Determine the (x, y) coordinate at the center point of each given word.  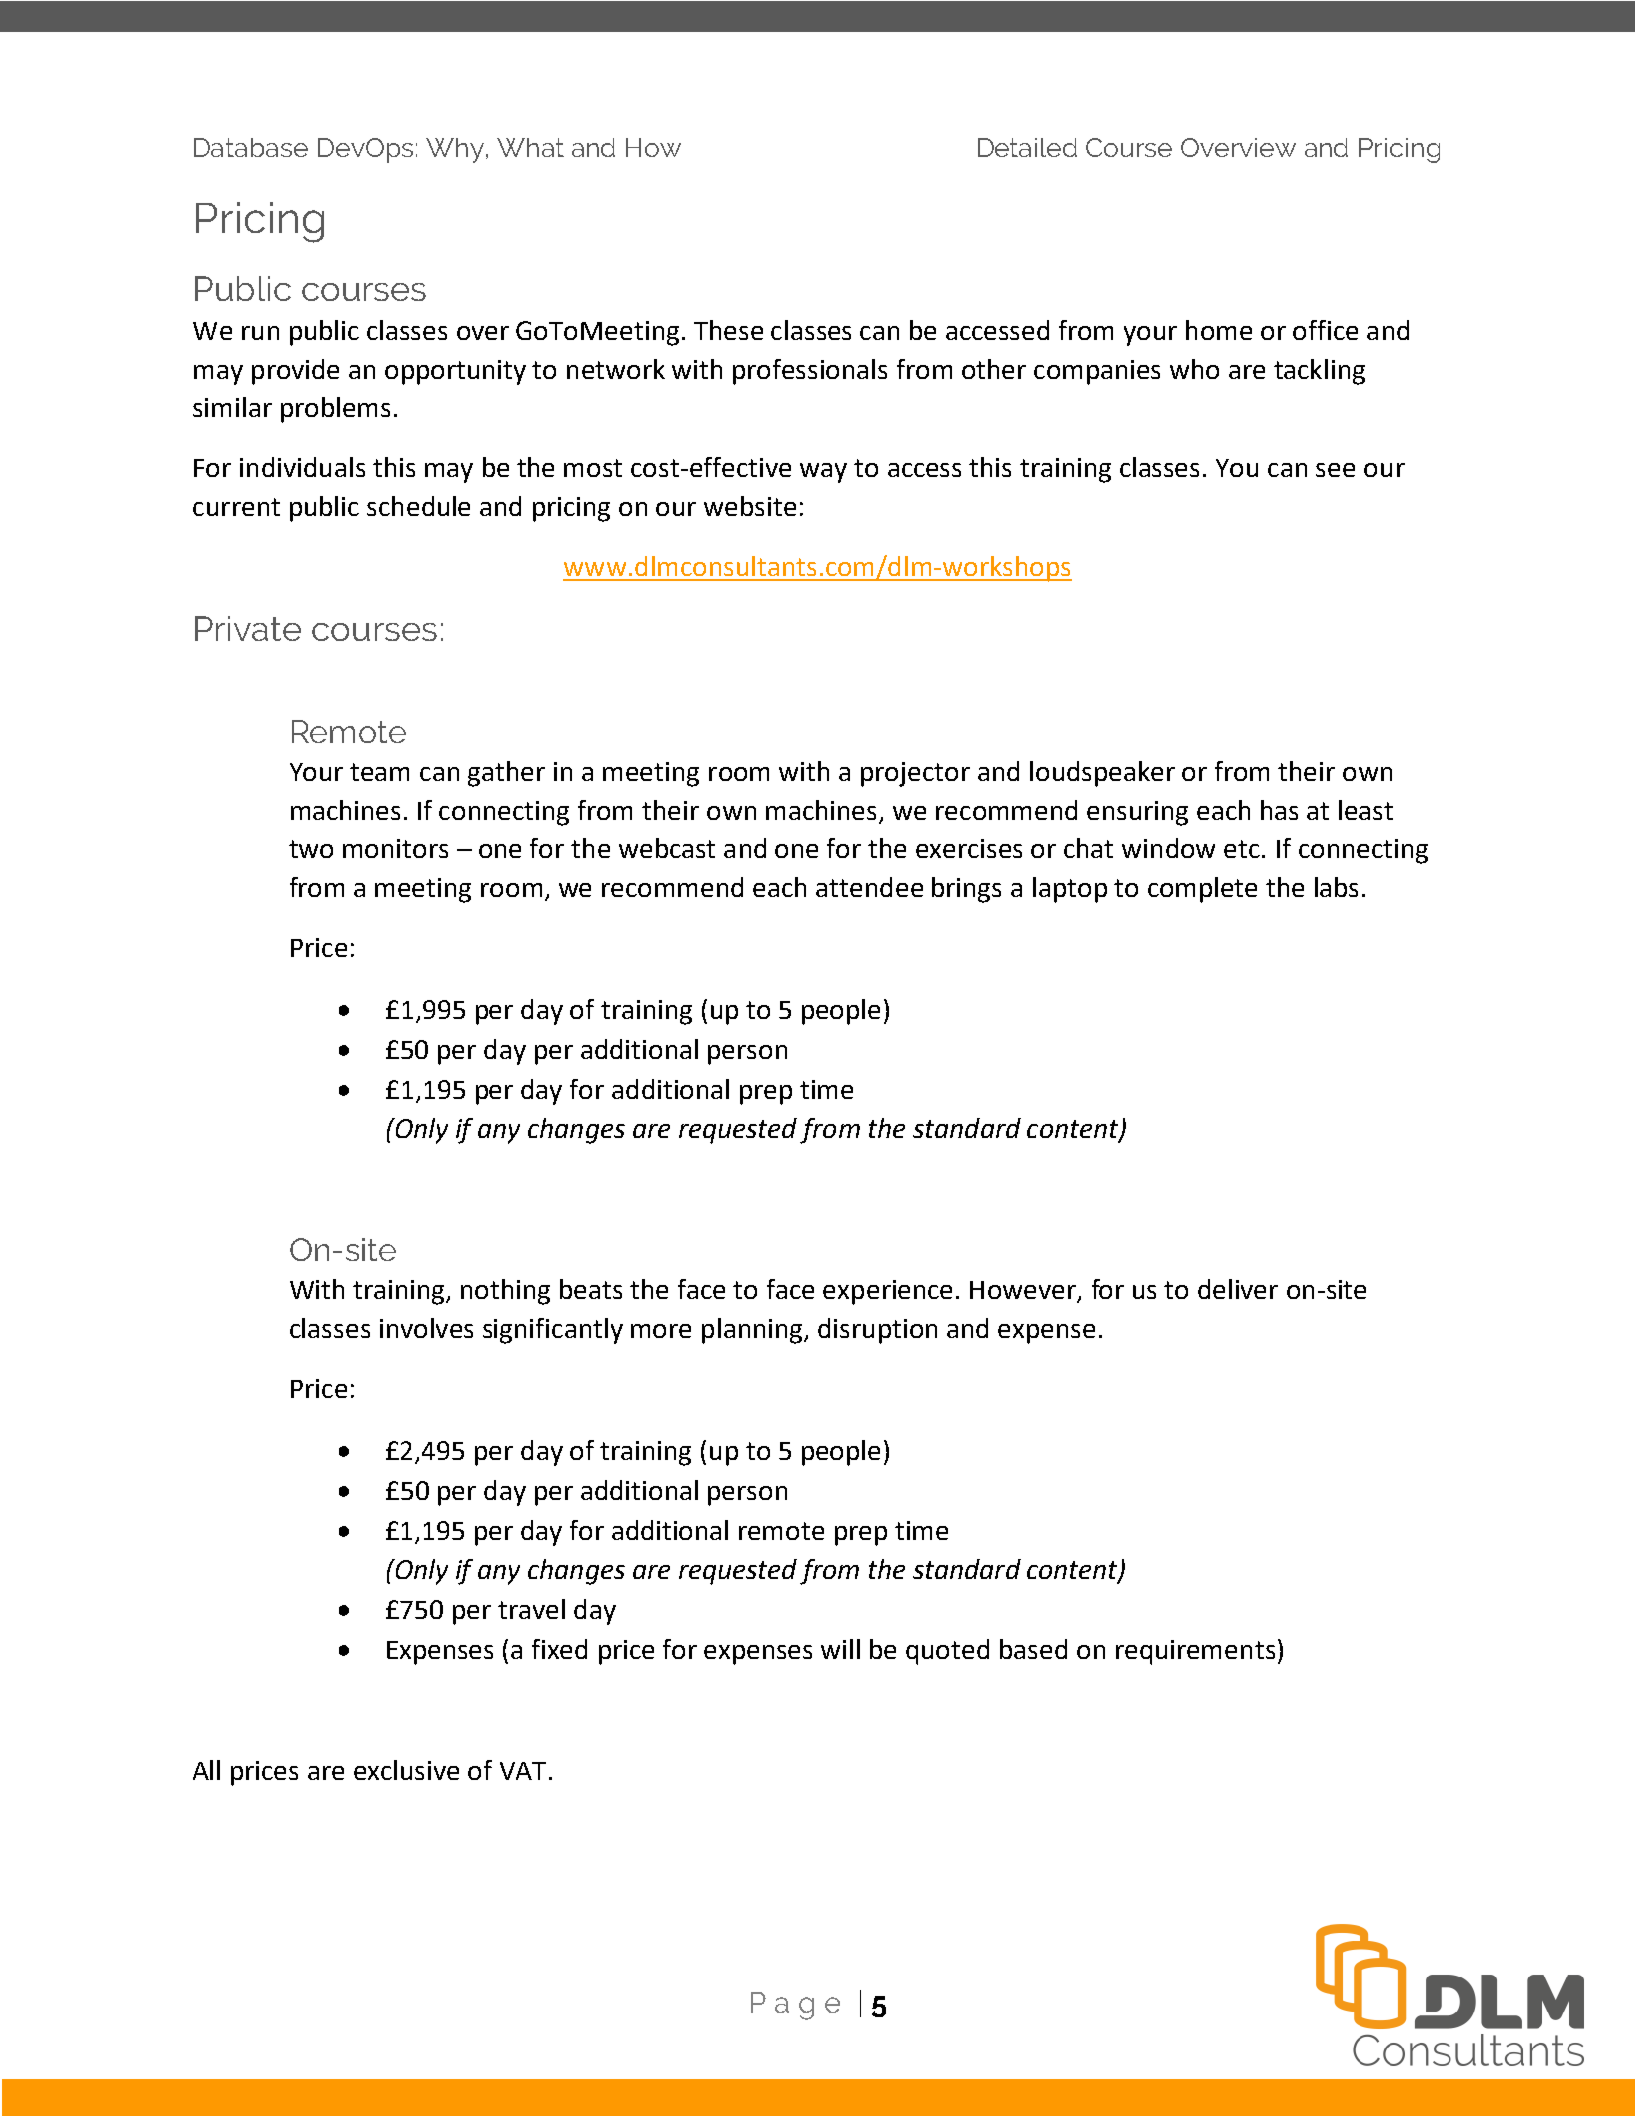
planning (753, 1331)
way (823, 473)
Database (251, 147)
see (1335, 470)
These (728, 330)
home (1219, 330)
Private (248, 628)
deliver (1238, 1289)
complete (1202, 890)
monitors (395, 848)
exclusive (406, 1770)
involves (426, 1328)
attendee (869, 887)
